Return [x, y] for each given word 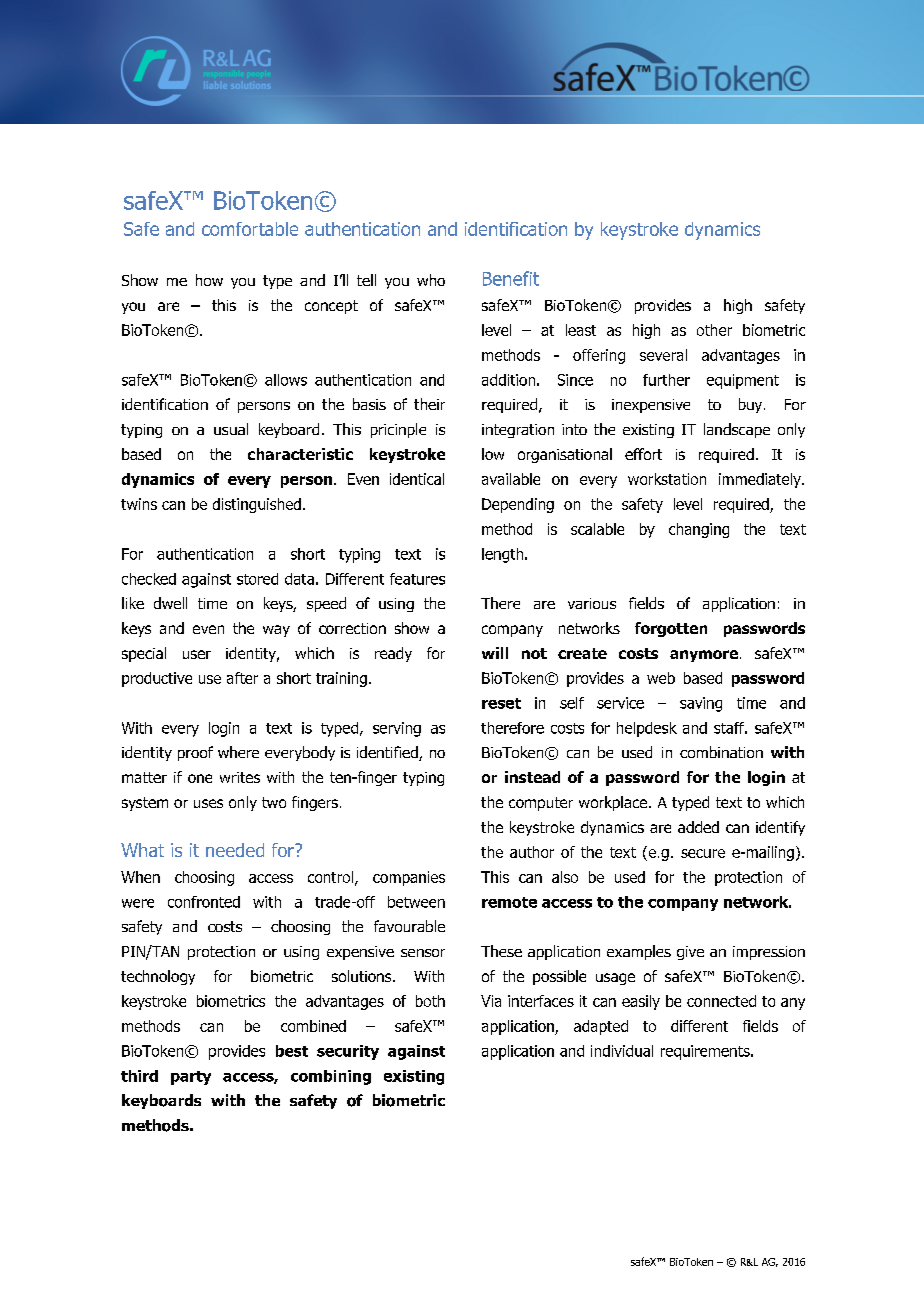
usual [231, 429]
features [417, 579]
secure [703, 853]
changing [699, 530]
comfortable [250, 229]
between [416, 902]
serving [397, 729]
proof [195, 753]
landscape [737, 430]
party [191, 1078]
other [714, 330]
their [429, 404]
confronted [204, 902]
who [431, 280]
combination [721, 752]
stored [257, 579]
